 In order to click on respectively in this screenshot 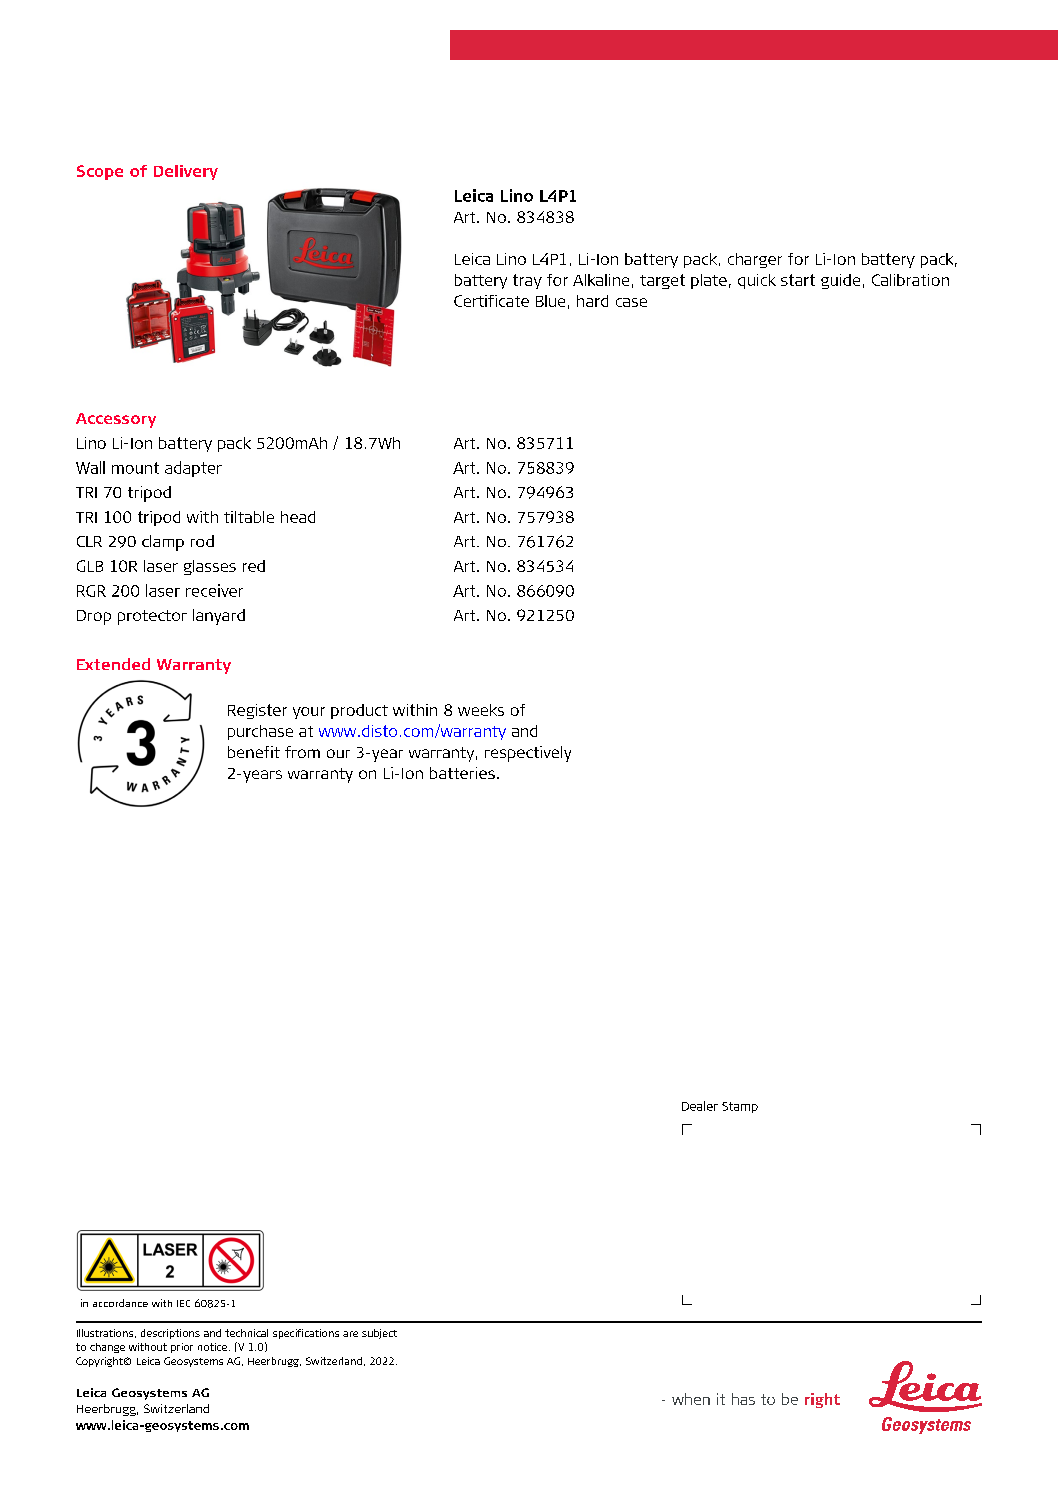, I will do `click(528, 754)`.
